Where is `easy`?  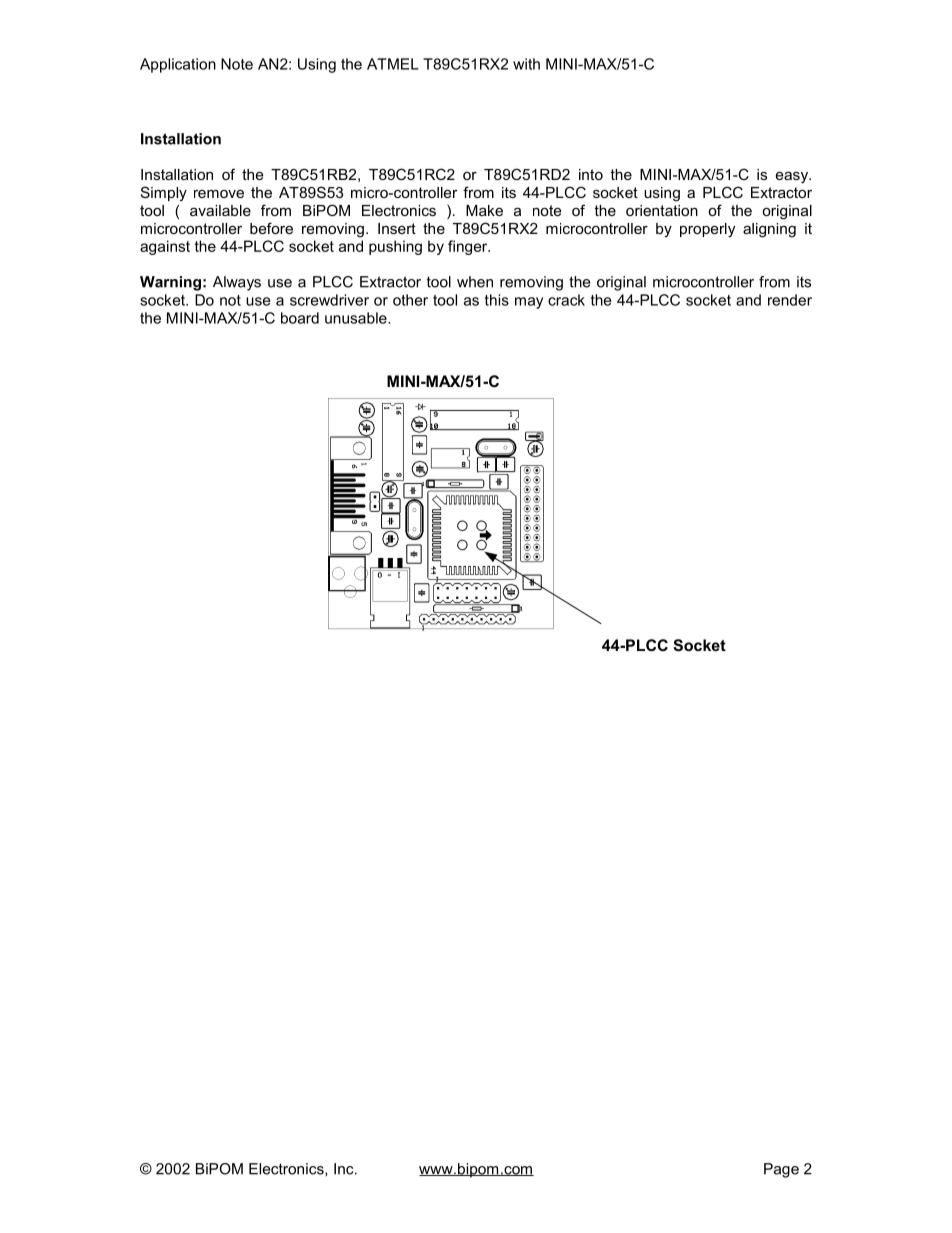 easy is located at coordinates (793, 177).
